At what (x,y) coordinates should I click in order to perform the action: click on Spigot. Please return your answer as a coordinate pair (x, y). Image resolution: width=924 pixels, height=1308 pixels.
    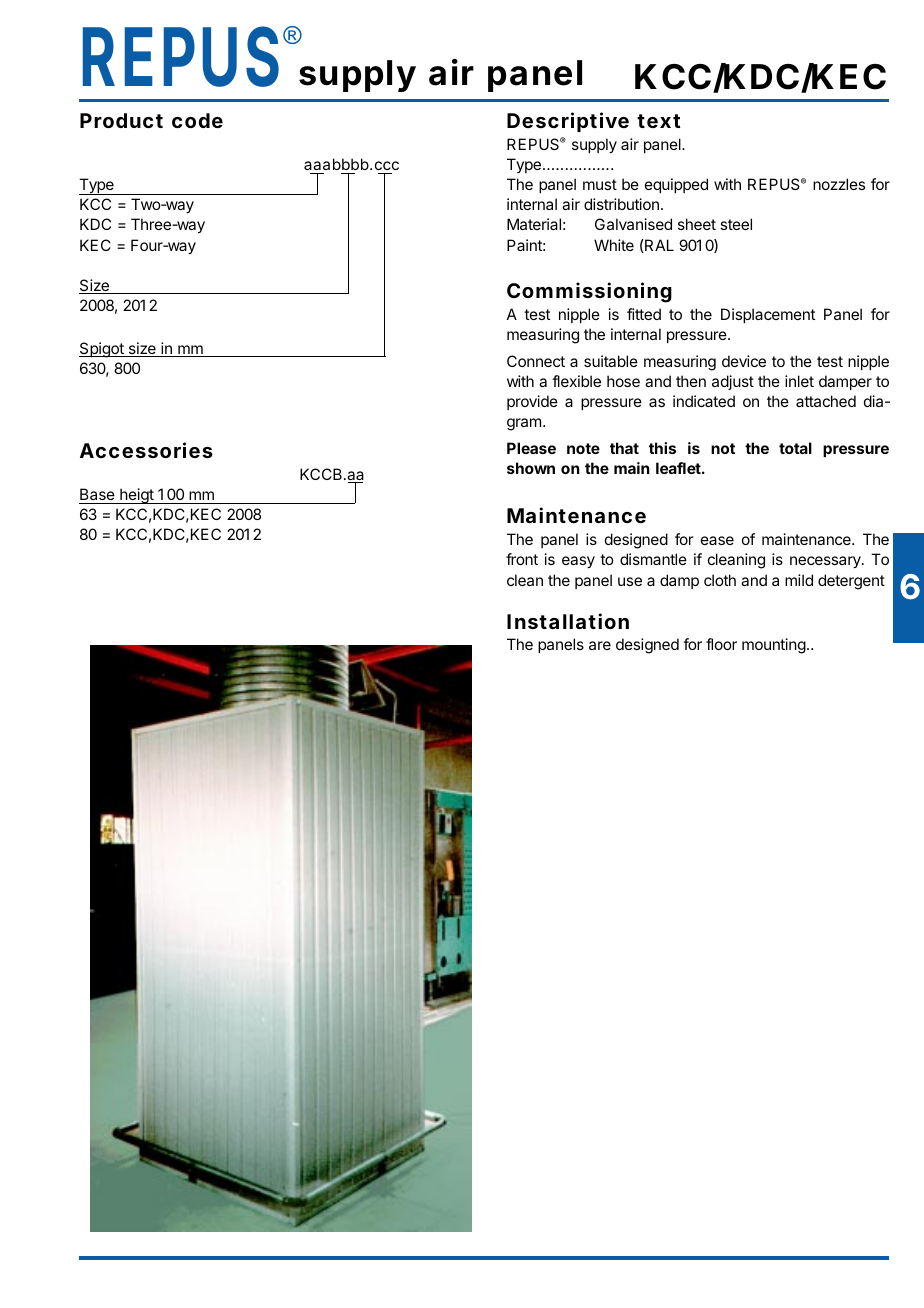
    Looking at the image, I should click on (102, 350).
